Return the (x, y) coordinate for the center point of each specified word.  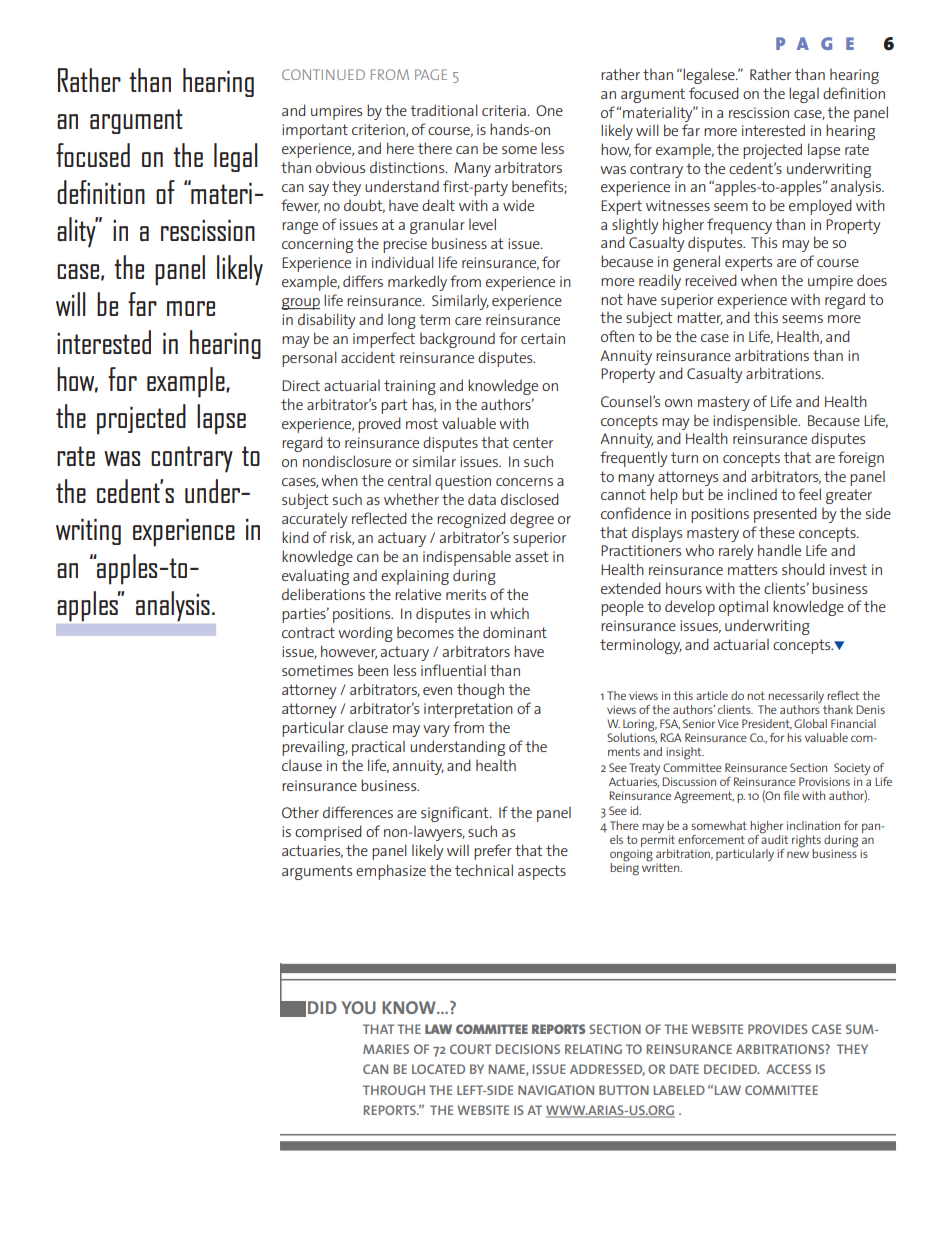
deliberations (323, 594)
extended (631, 588)
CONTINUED (323, 74)
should (803, 569)
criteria (504, 110)
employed (820, 207)
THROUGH (394, 1090)
